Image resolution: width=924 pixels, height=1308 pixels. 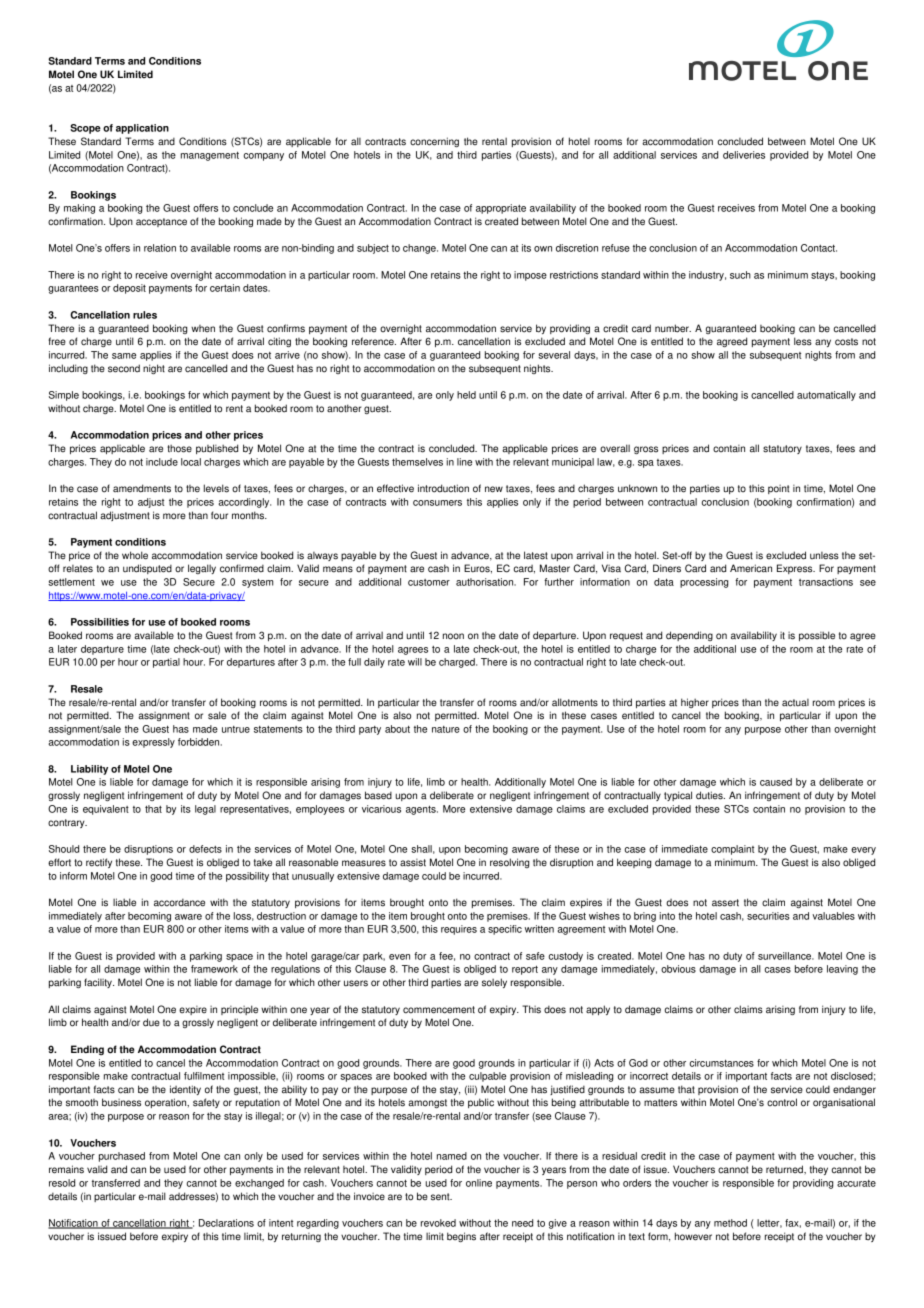 I want to click on deliveries, so click(x=744, y=155).
